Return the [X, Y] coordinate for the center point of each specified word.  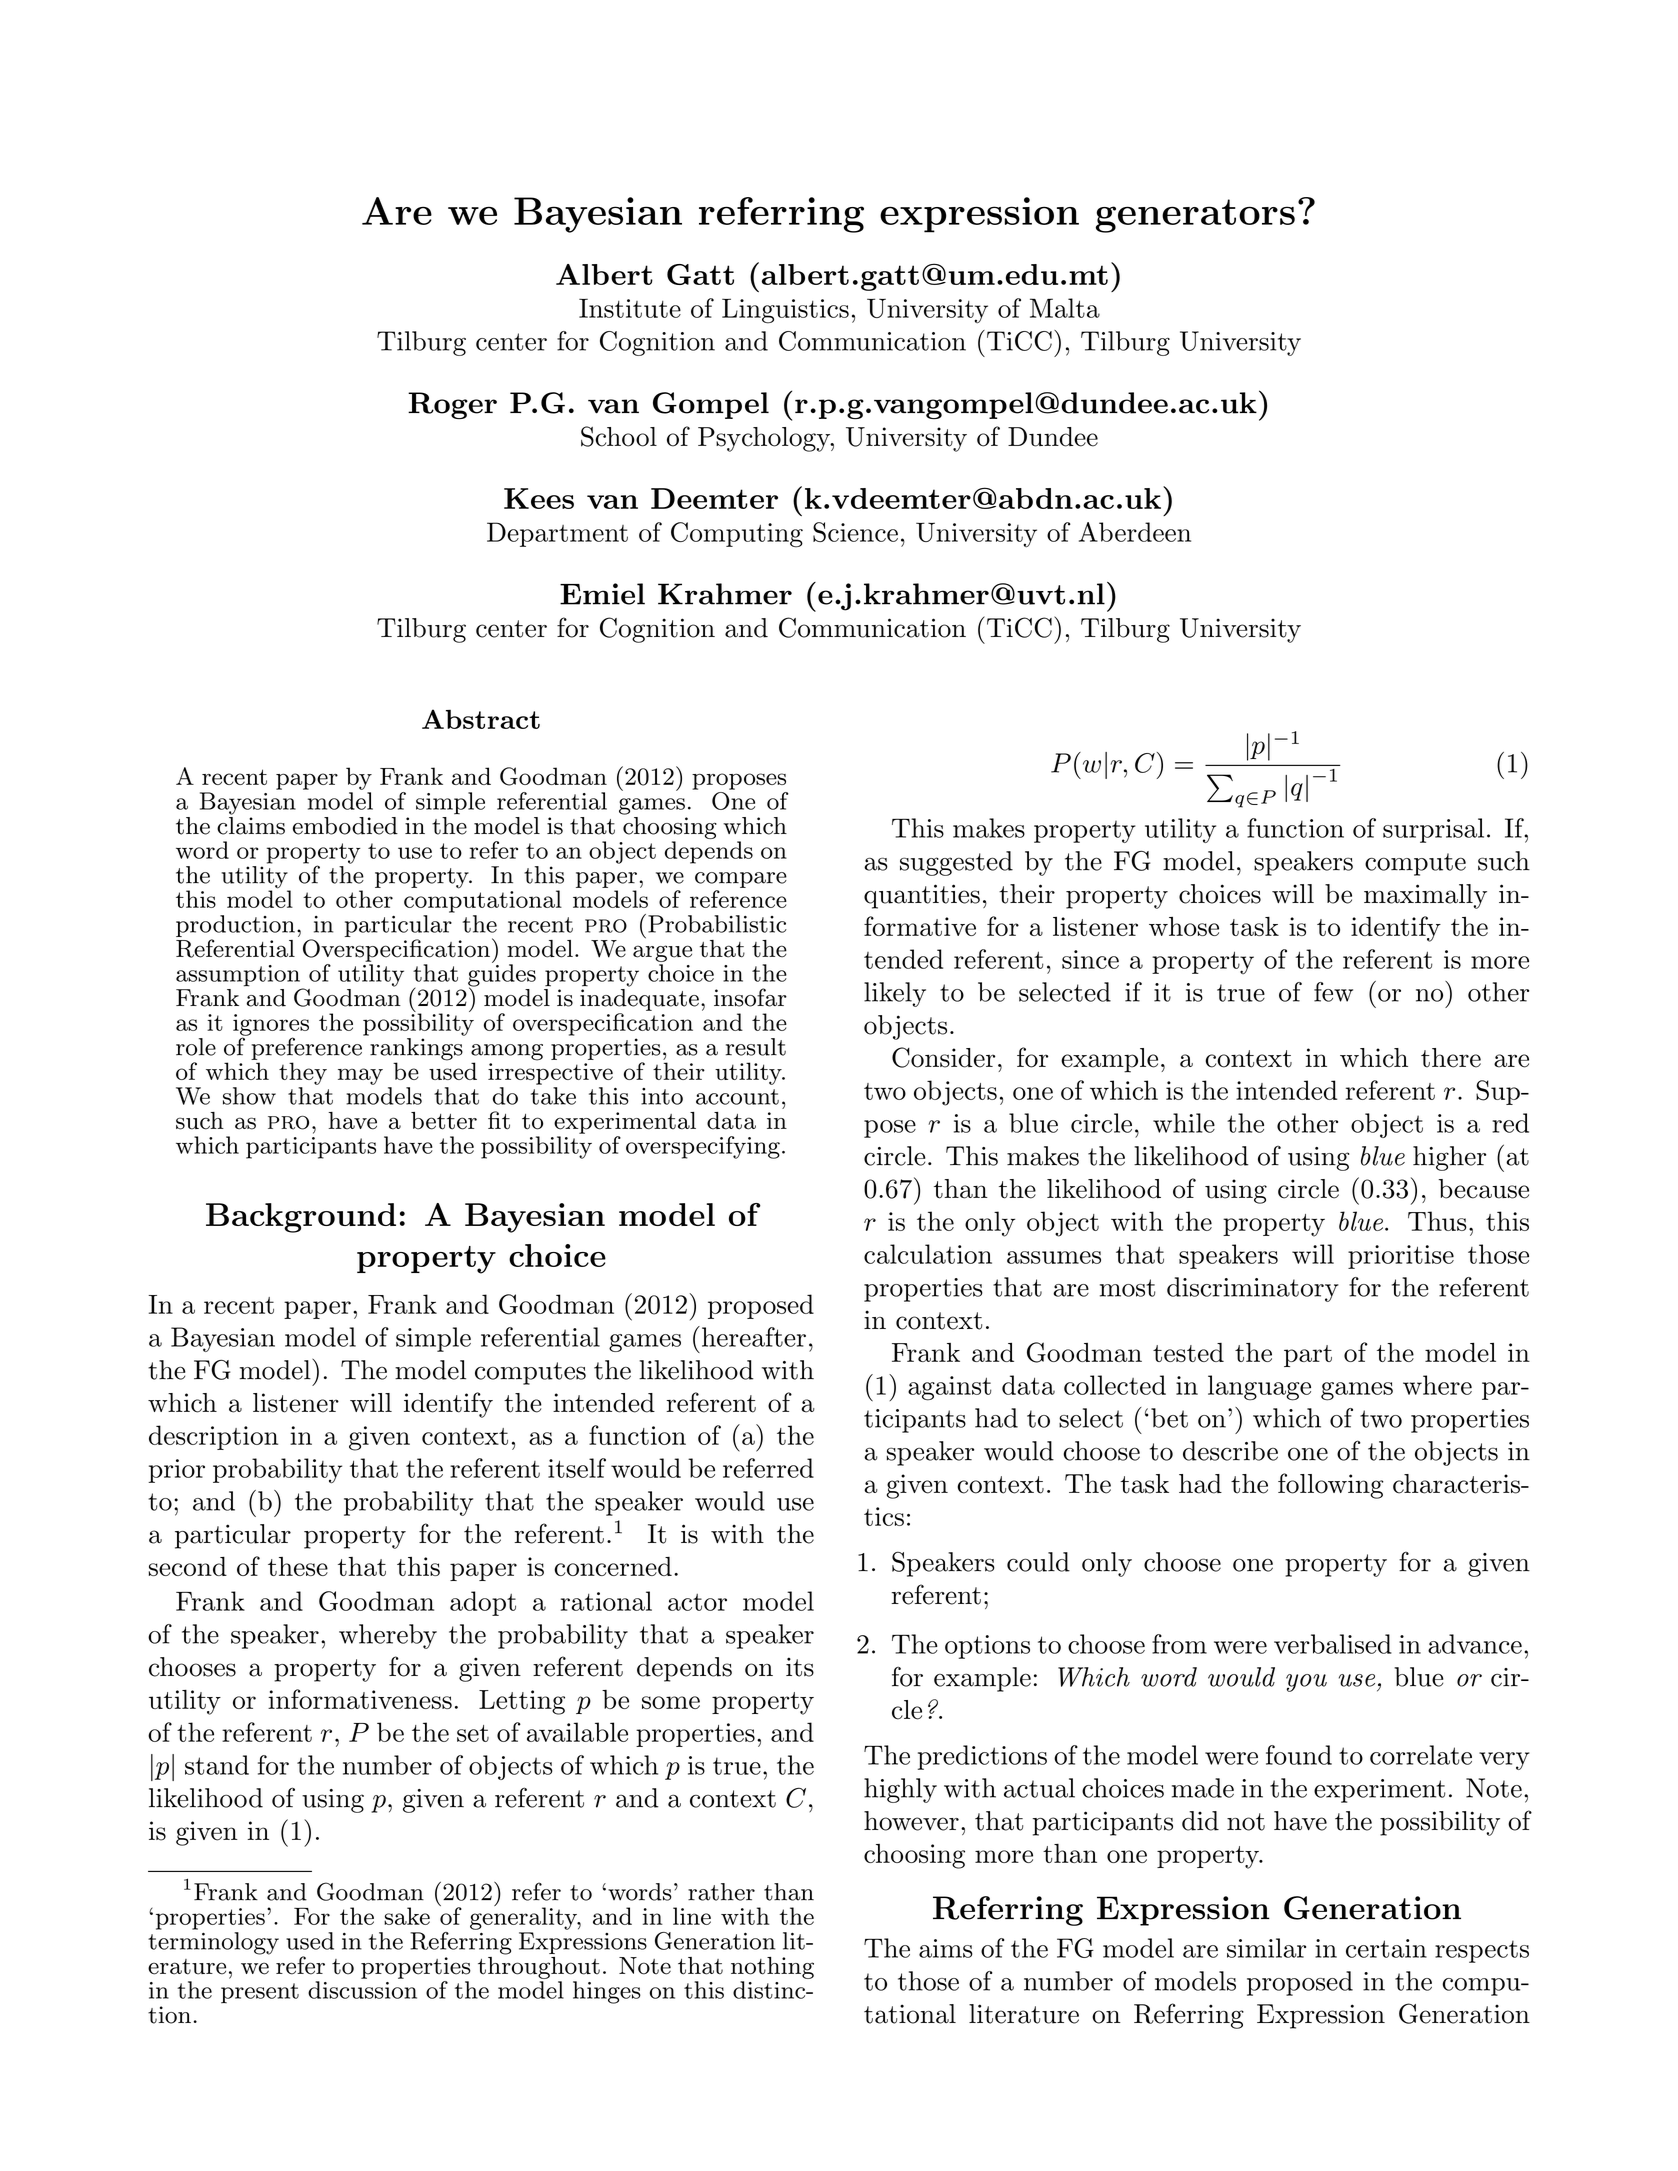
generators [1195, 216]
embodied [345, 826]
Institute [630, 308]
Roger [452, 405]
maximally [1425, 896]
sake [407, 1916]
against [950, 1388]
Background [301, 1218]
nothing [772, 1968]
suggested [956, 863]
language [1259, 1388]
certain [1386, 1948]
